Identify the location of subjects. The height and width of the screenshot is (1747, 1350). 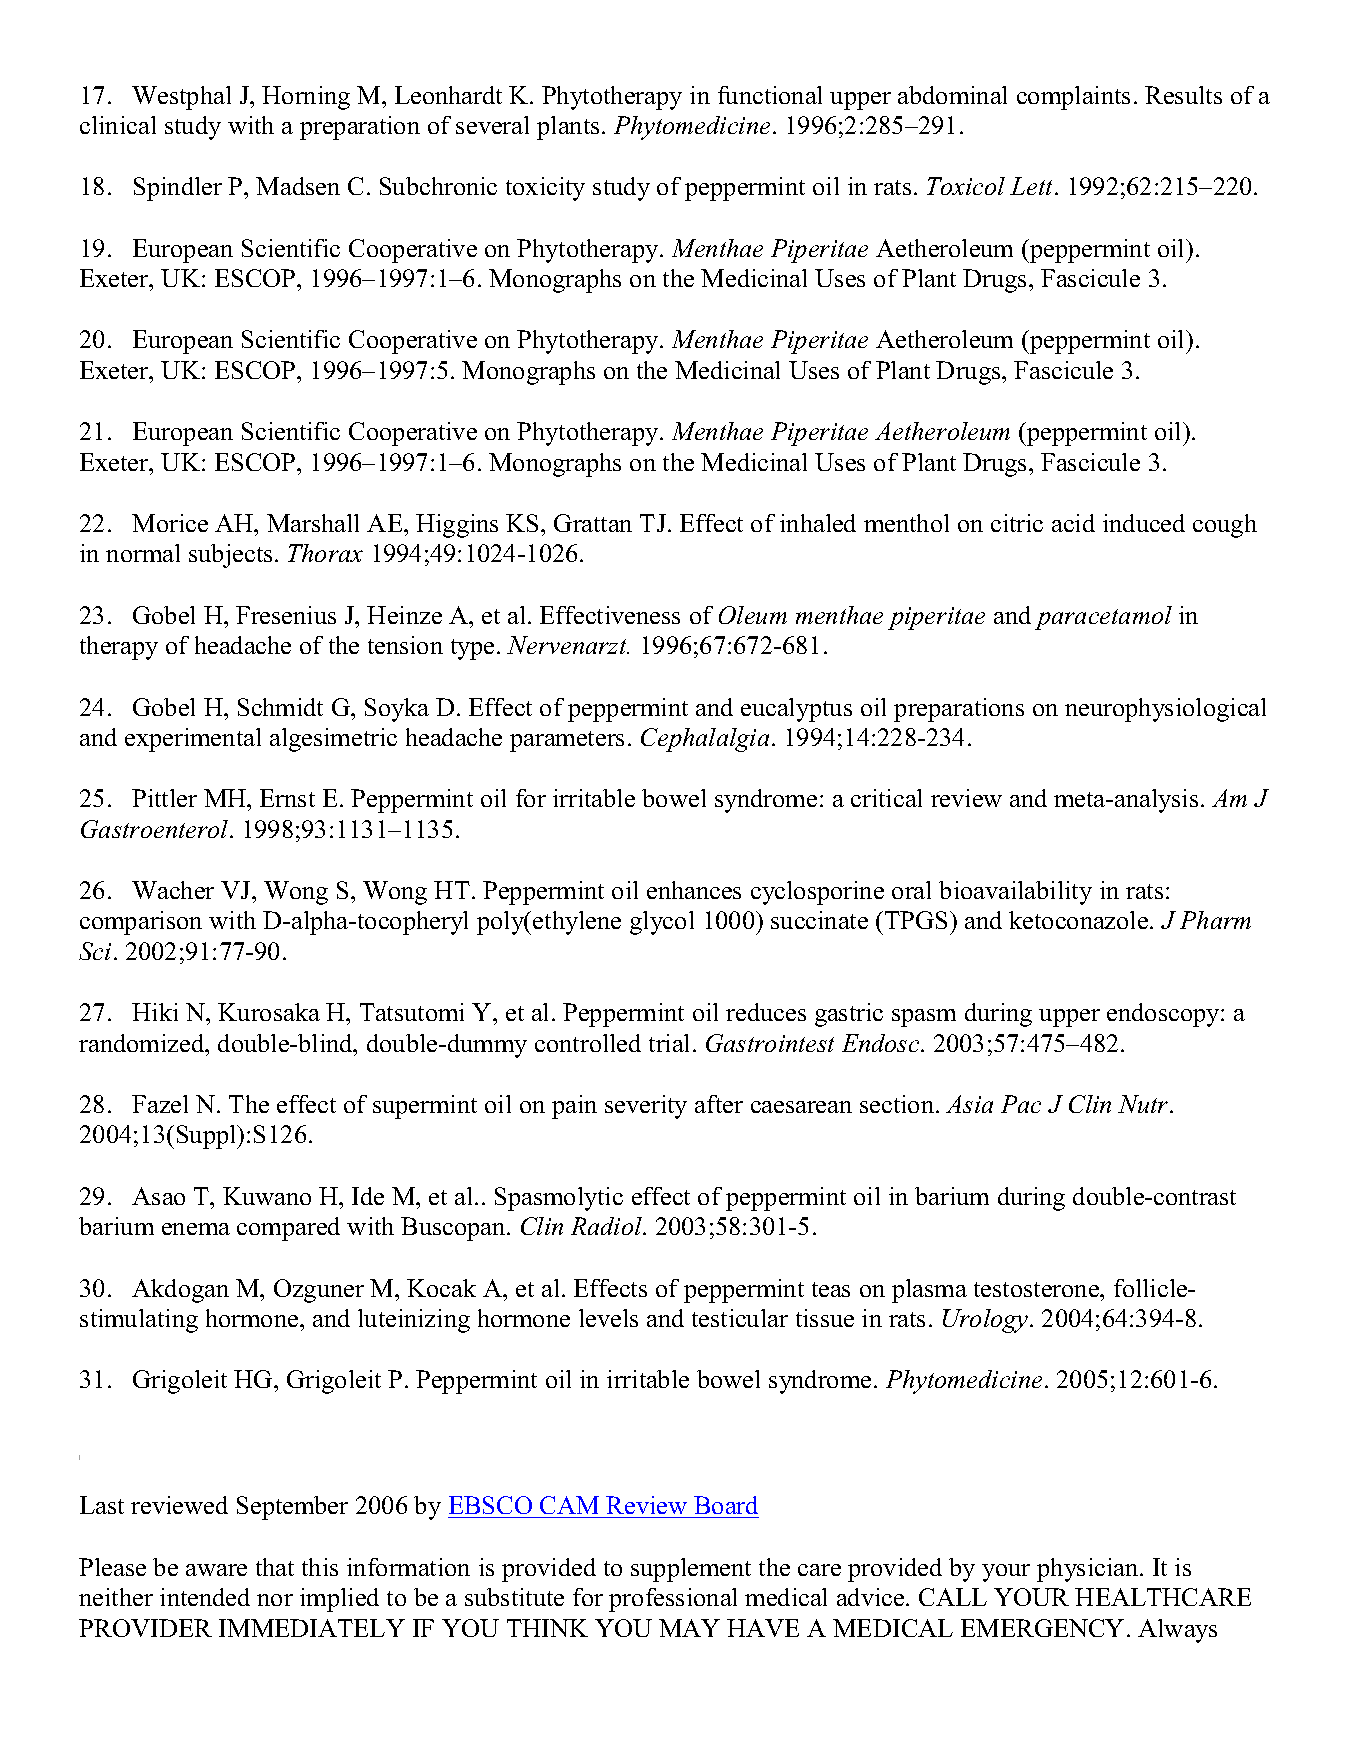
(230, 556).
